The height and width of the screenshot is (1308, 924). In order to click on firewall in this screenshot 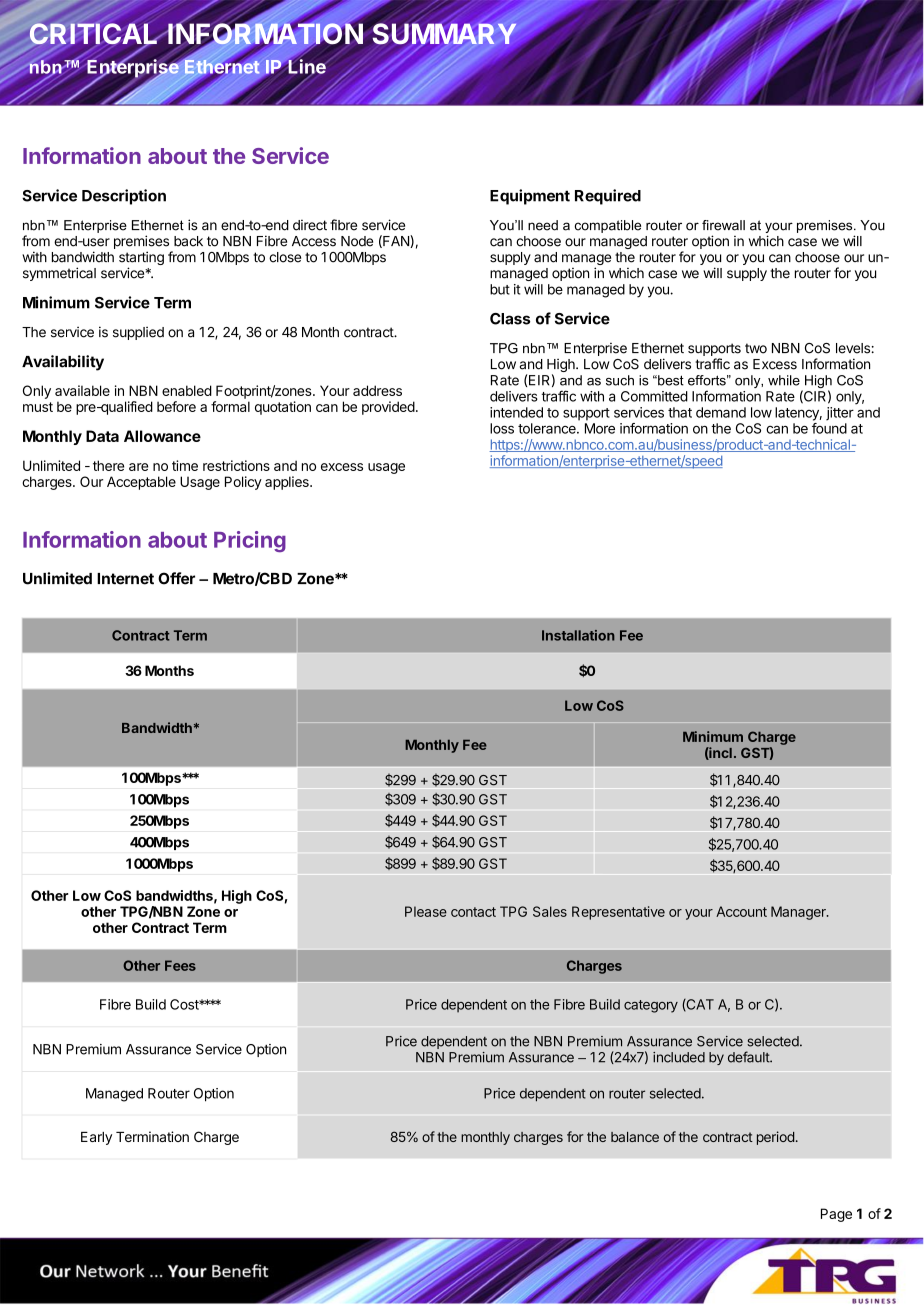, I will do `click(723, 225)`.
